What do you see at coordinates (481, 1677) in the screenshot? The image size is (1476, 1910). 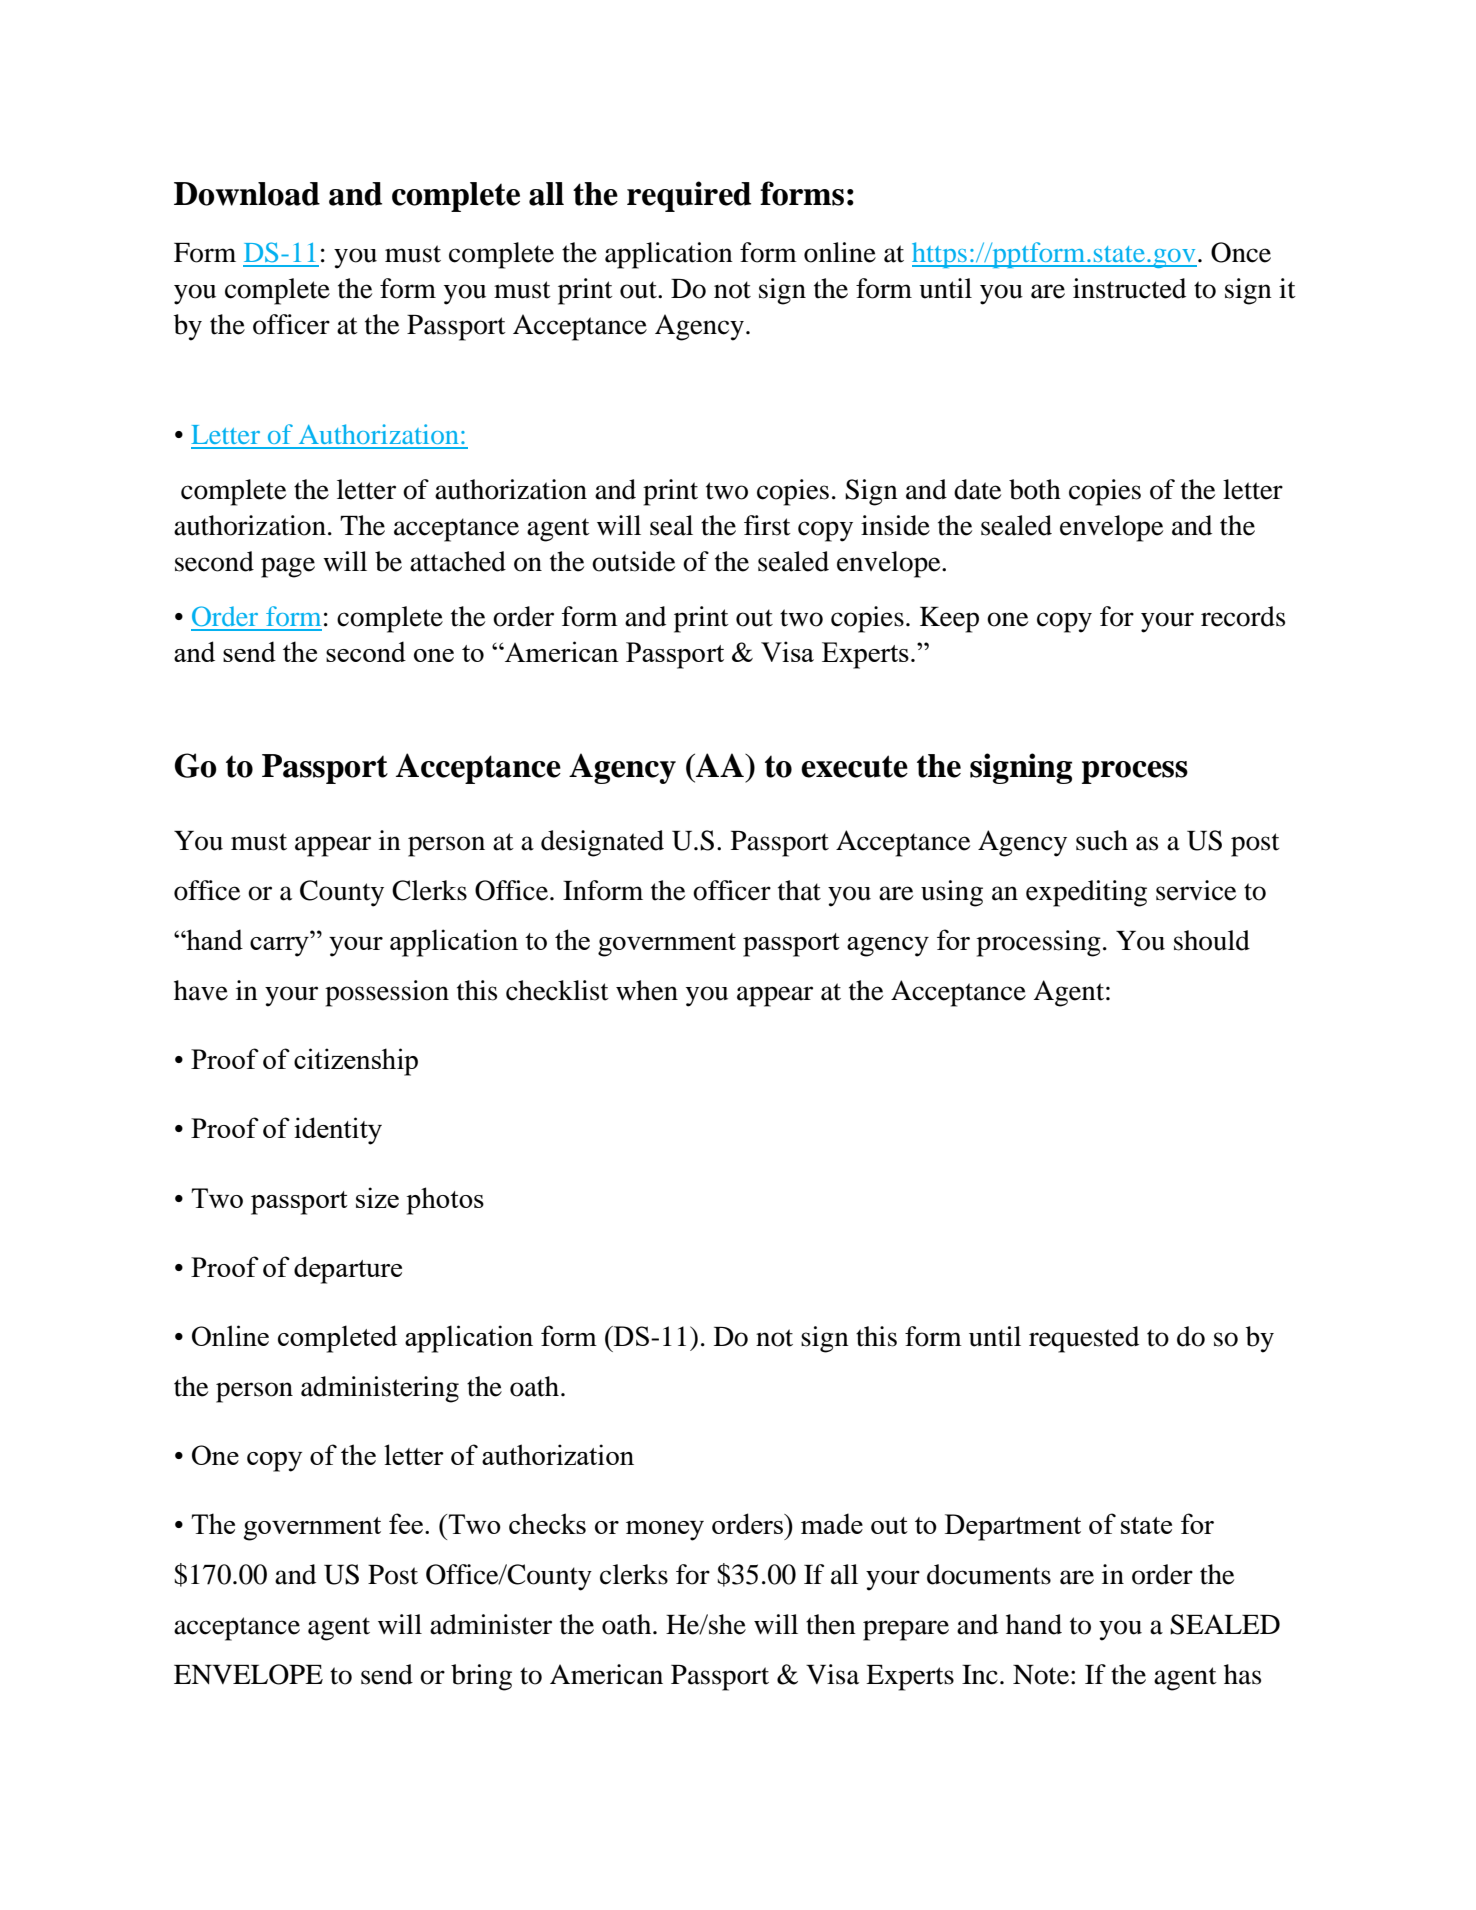 I see `bring` at bounding box center [481, 1677].
